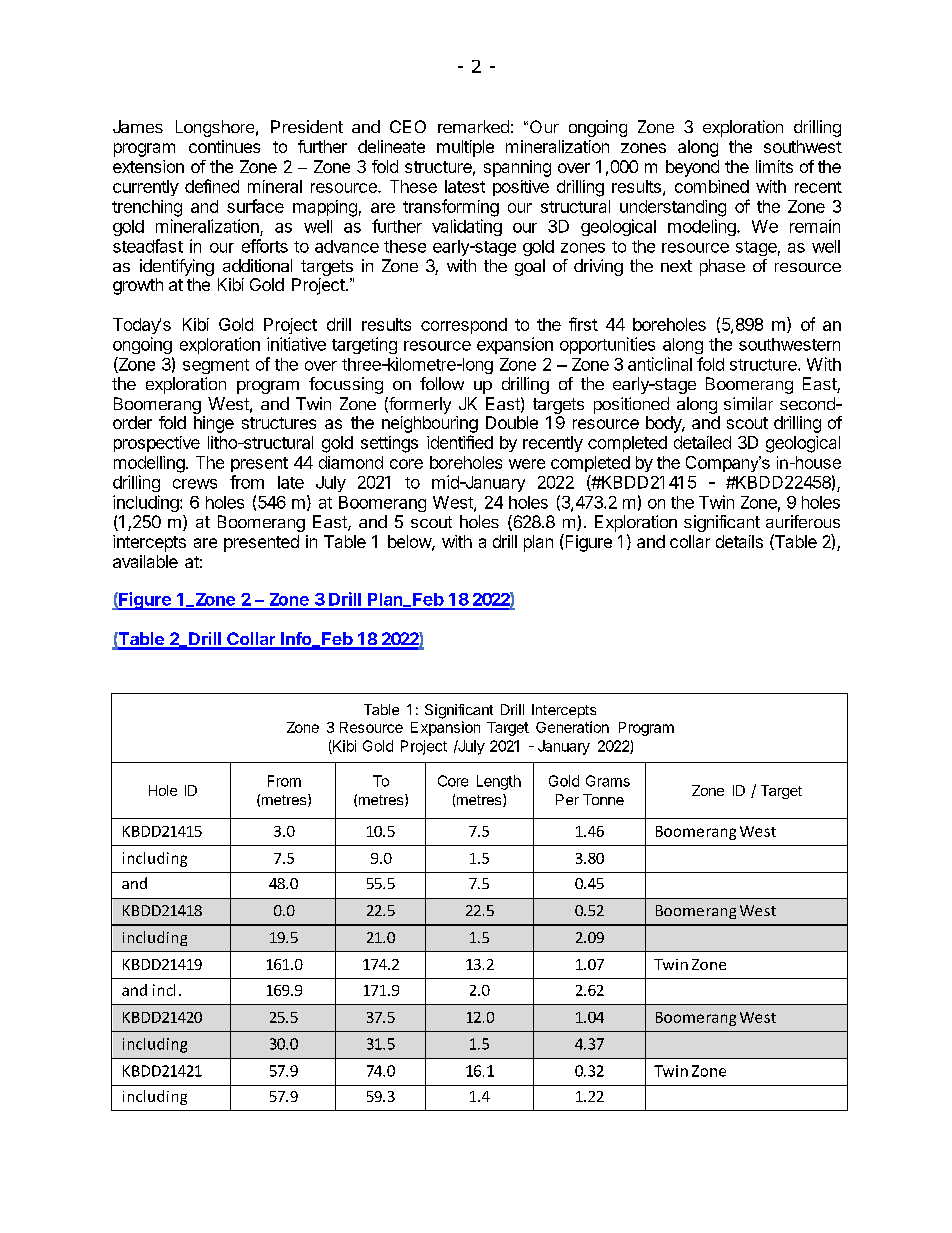 The height and width of the document is (1233, 952). I want to click on limits, so click(774, 166).
